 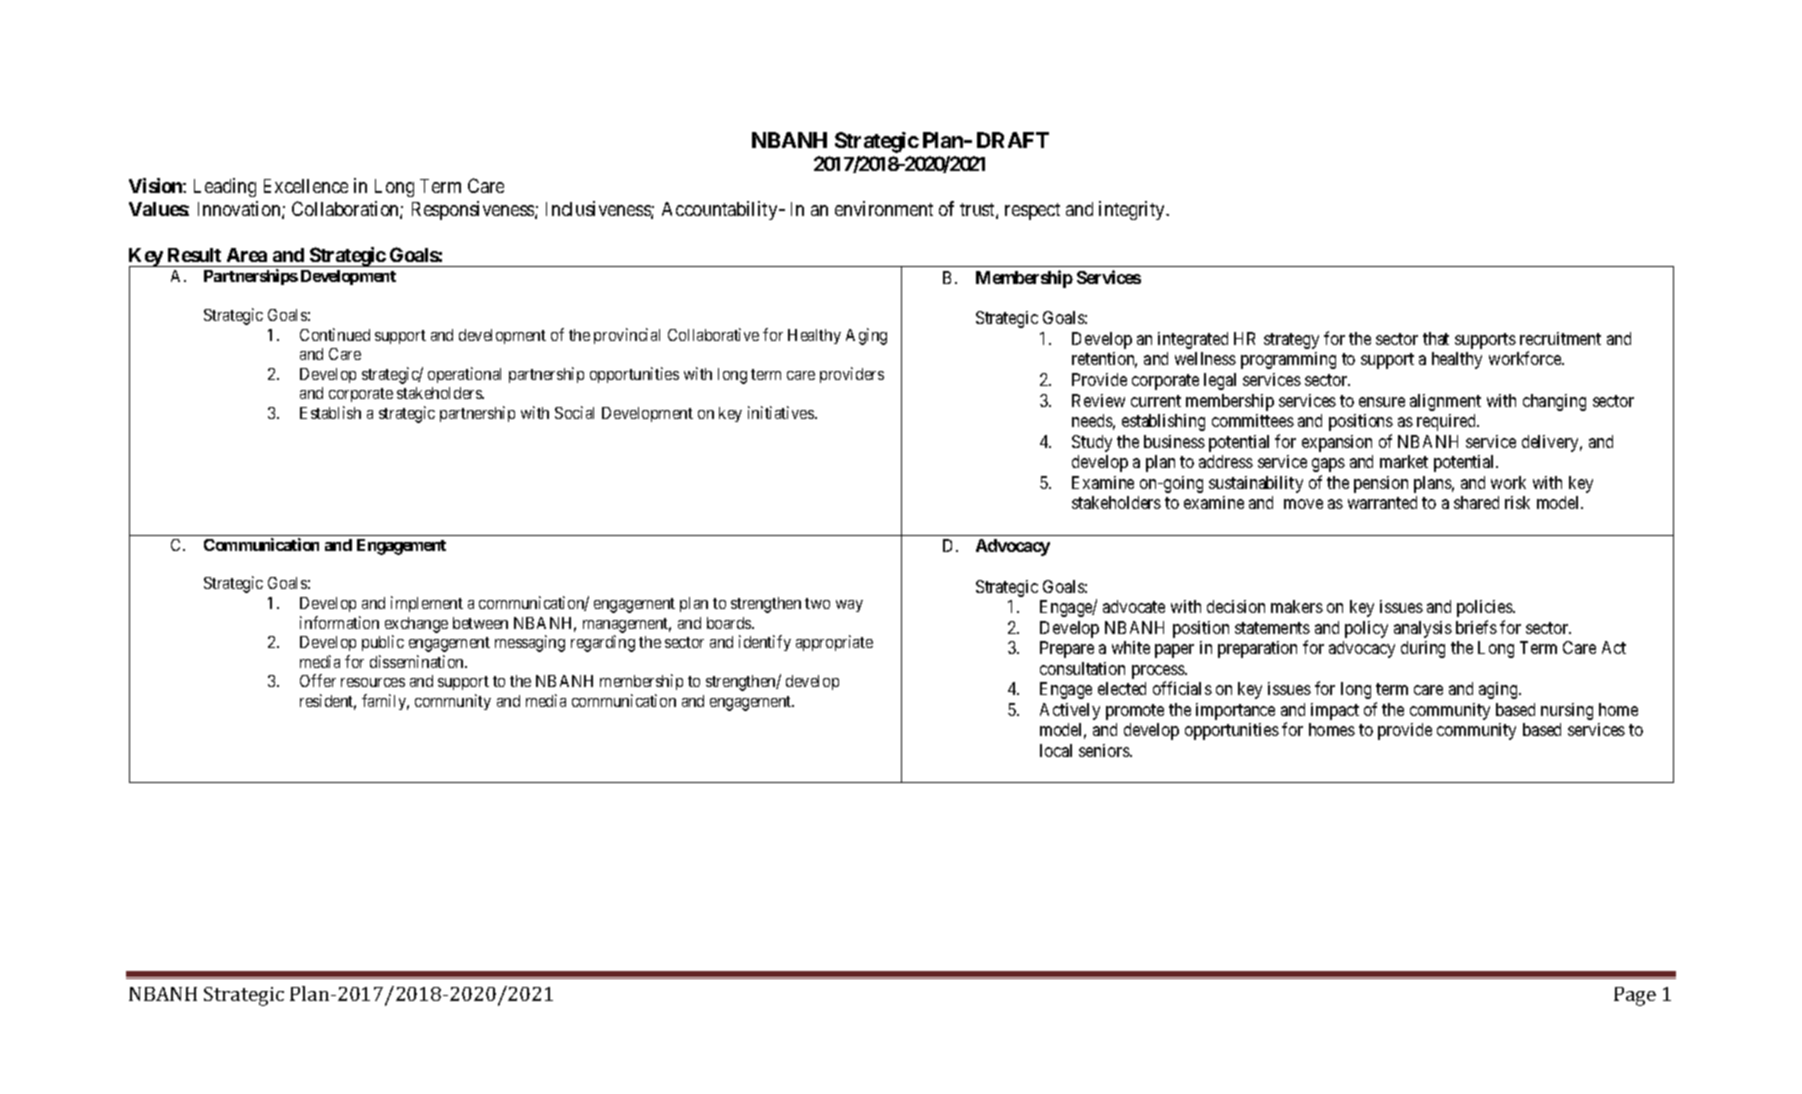 What do you see at coordinates (1635, 996) in the screenshot?
I see `Page` at bounding box center [1635, 996].
